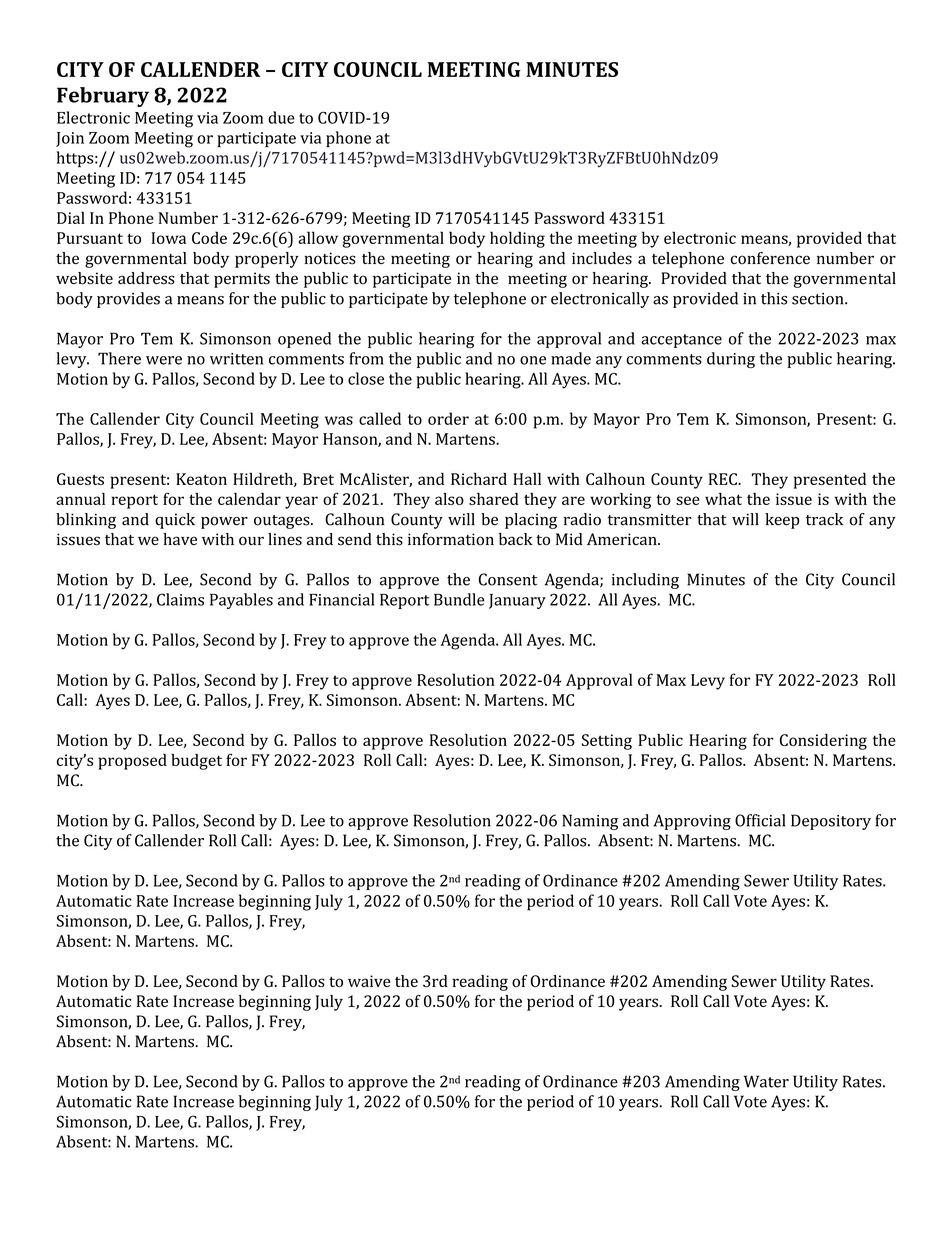 The width and height of the document is (952, 1233). Describe the element at coordinates (103, 97) in the document. I see `February` at that location.
